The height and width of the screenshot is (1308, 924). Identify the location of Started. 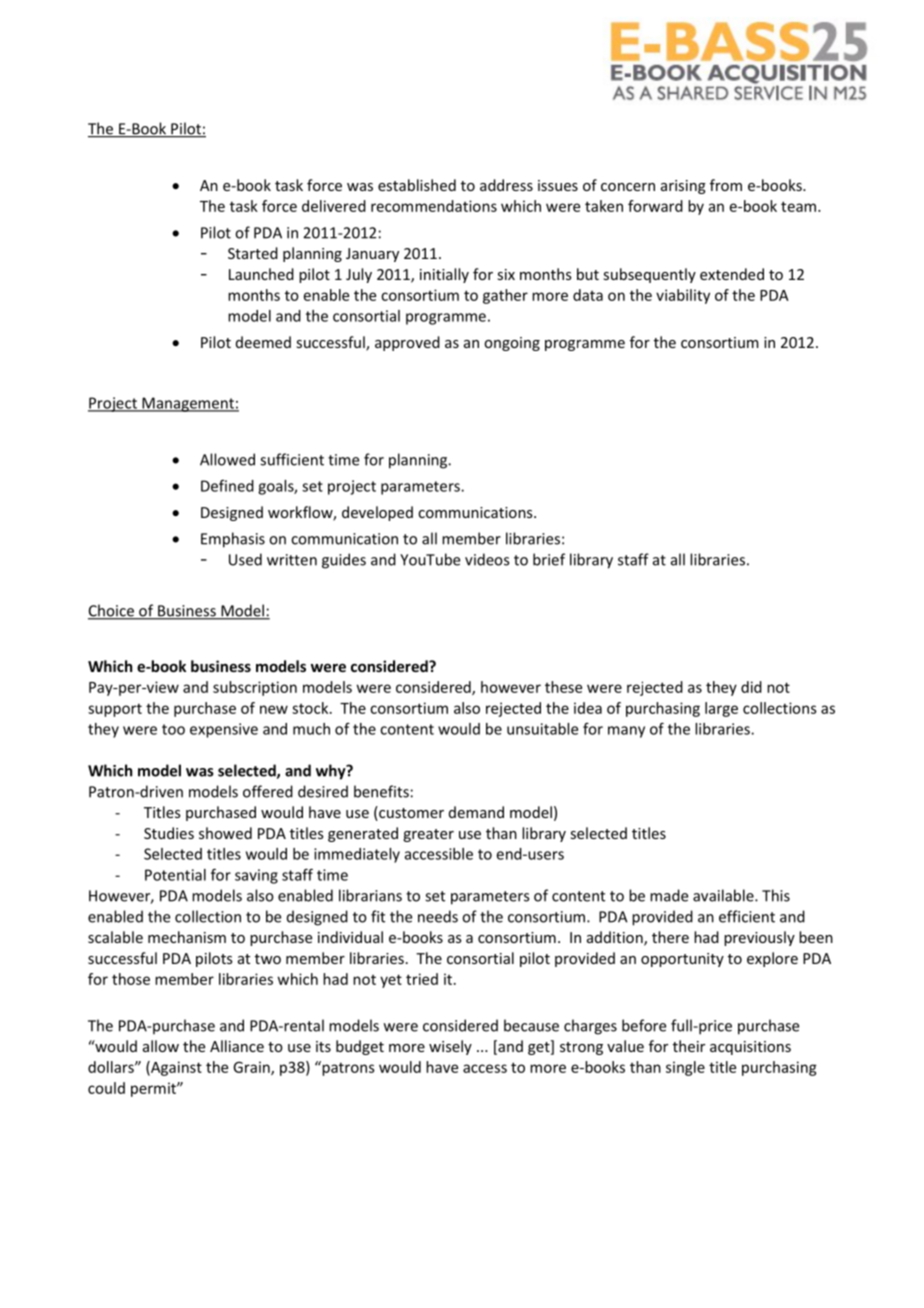
(253, 253).
